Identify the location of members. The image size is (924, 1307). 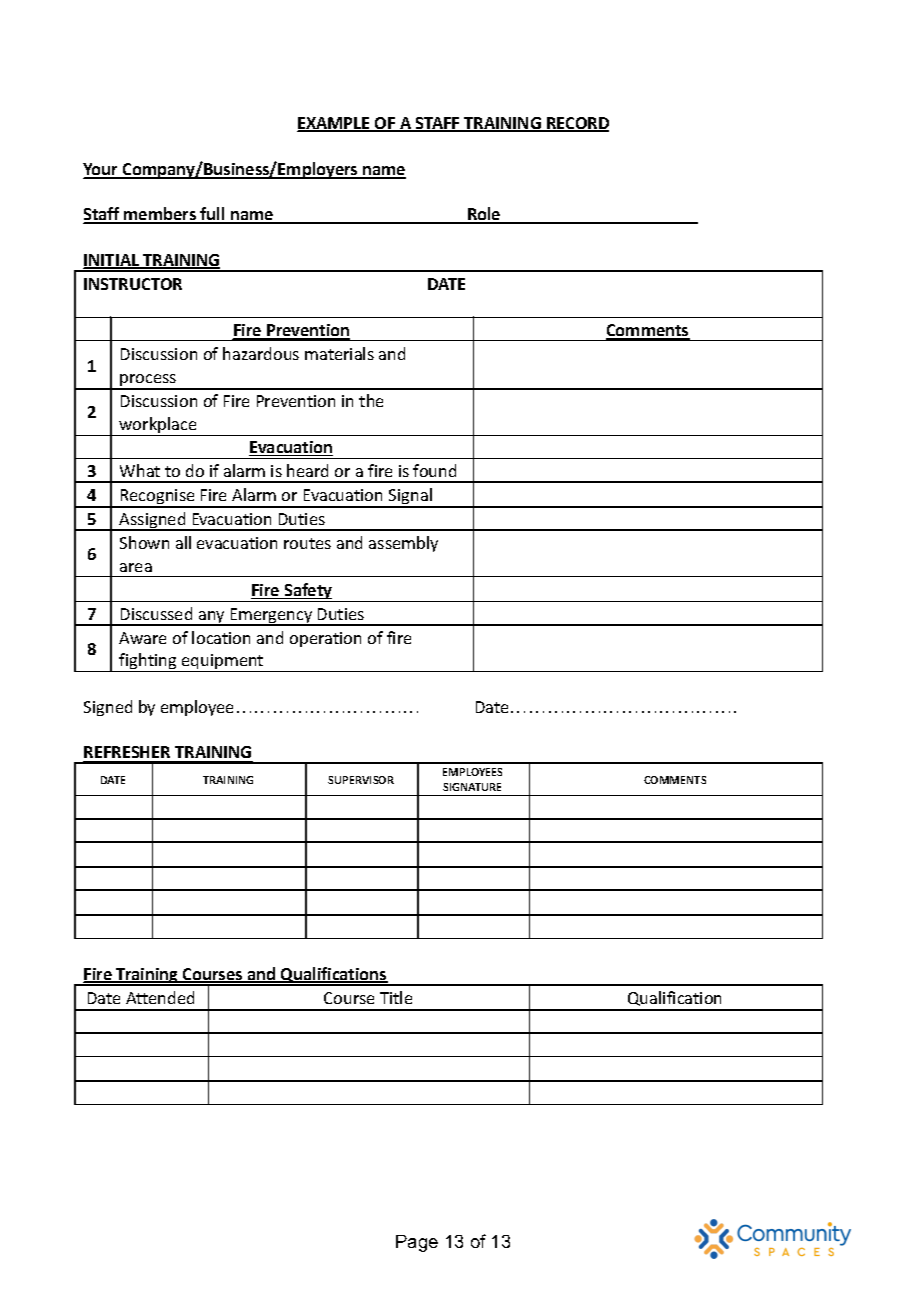
(161, 215).
